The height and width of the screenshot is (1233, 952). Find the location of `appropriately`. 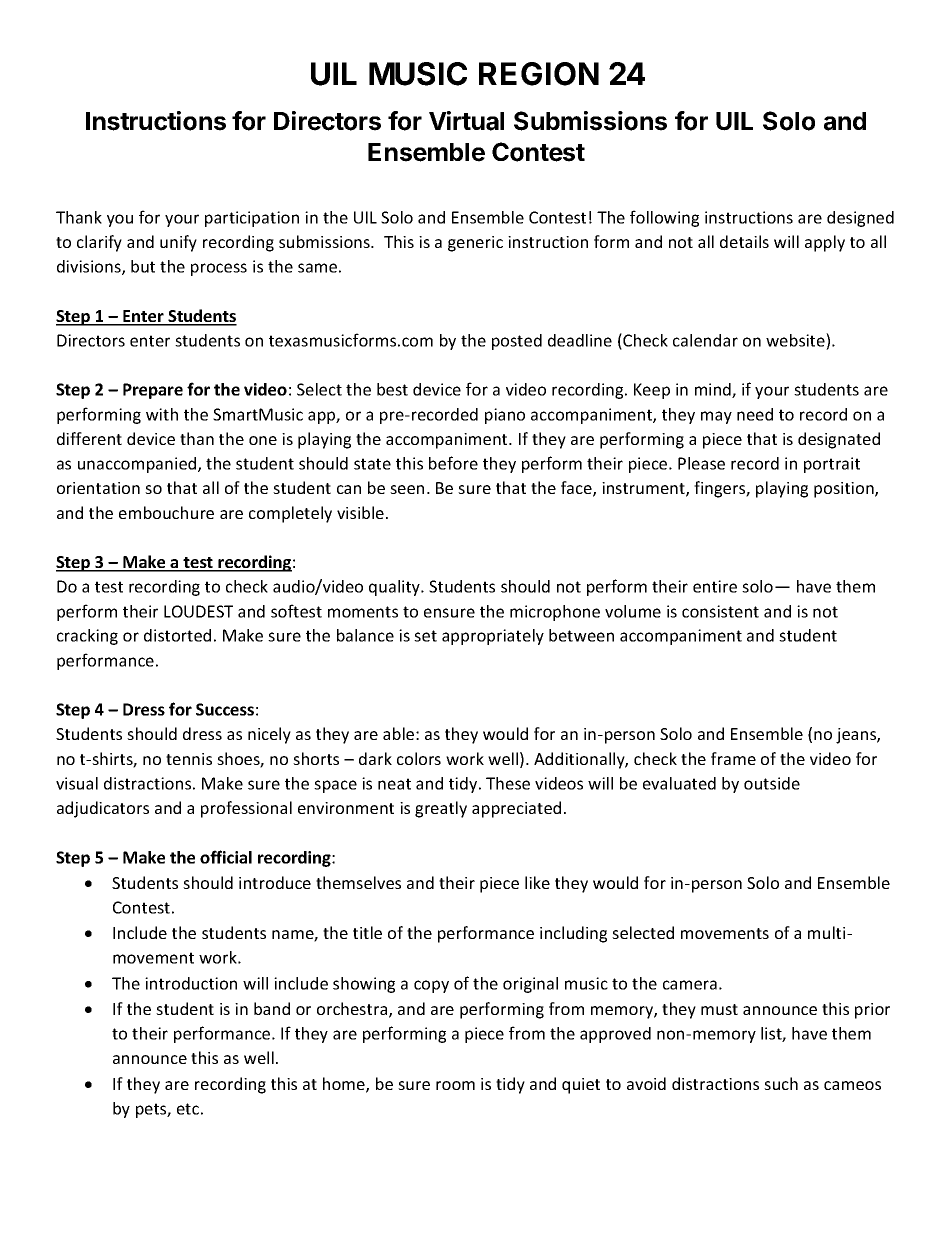

appropriately is located at coordinates (493, 637).
